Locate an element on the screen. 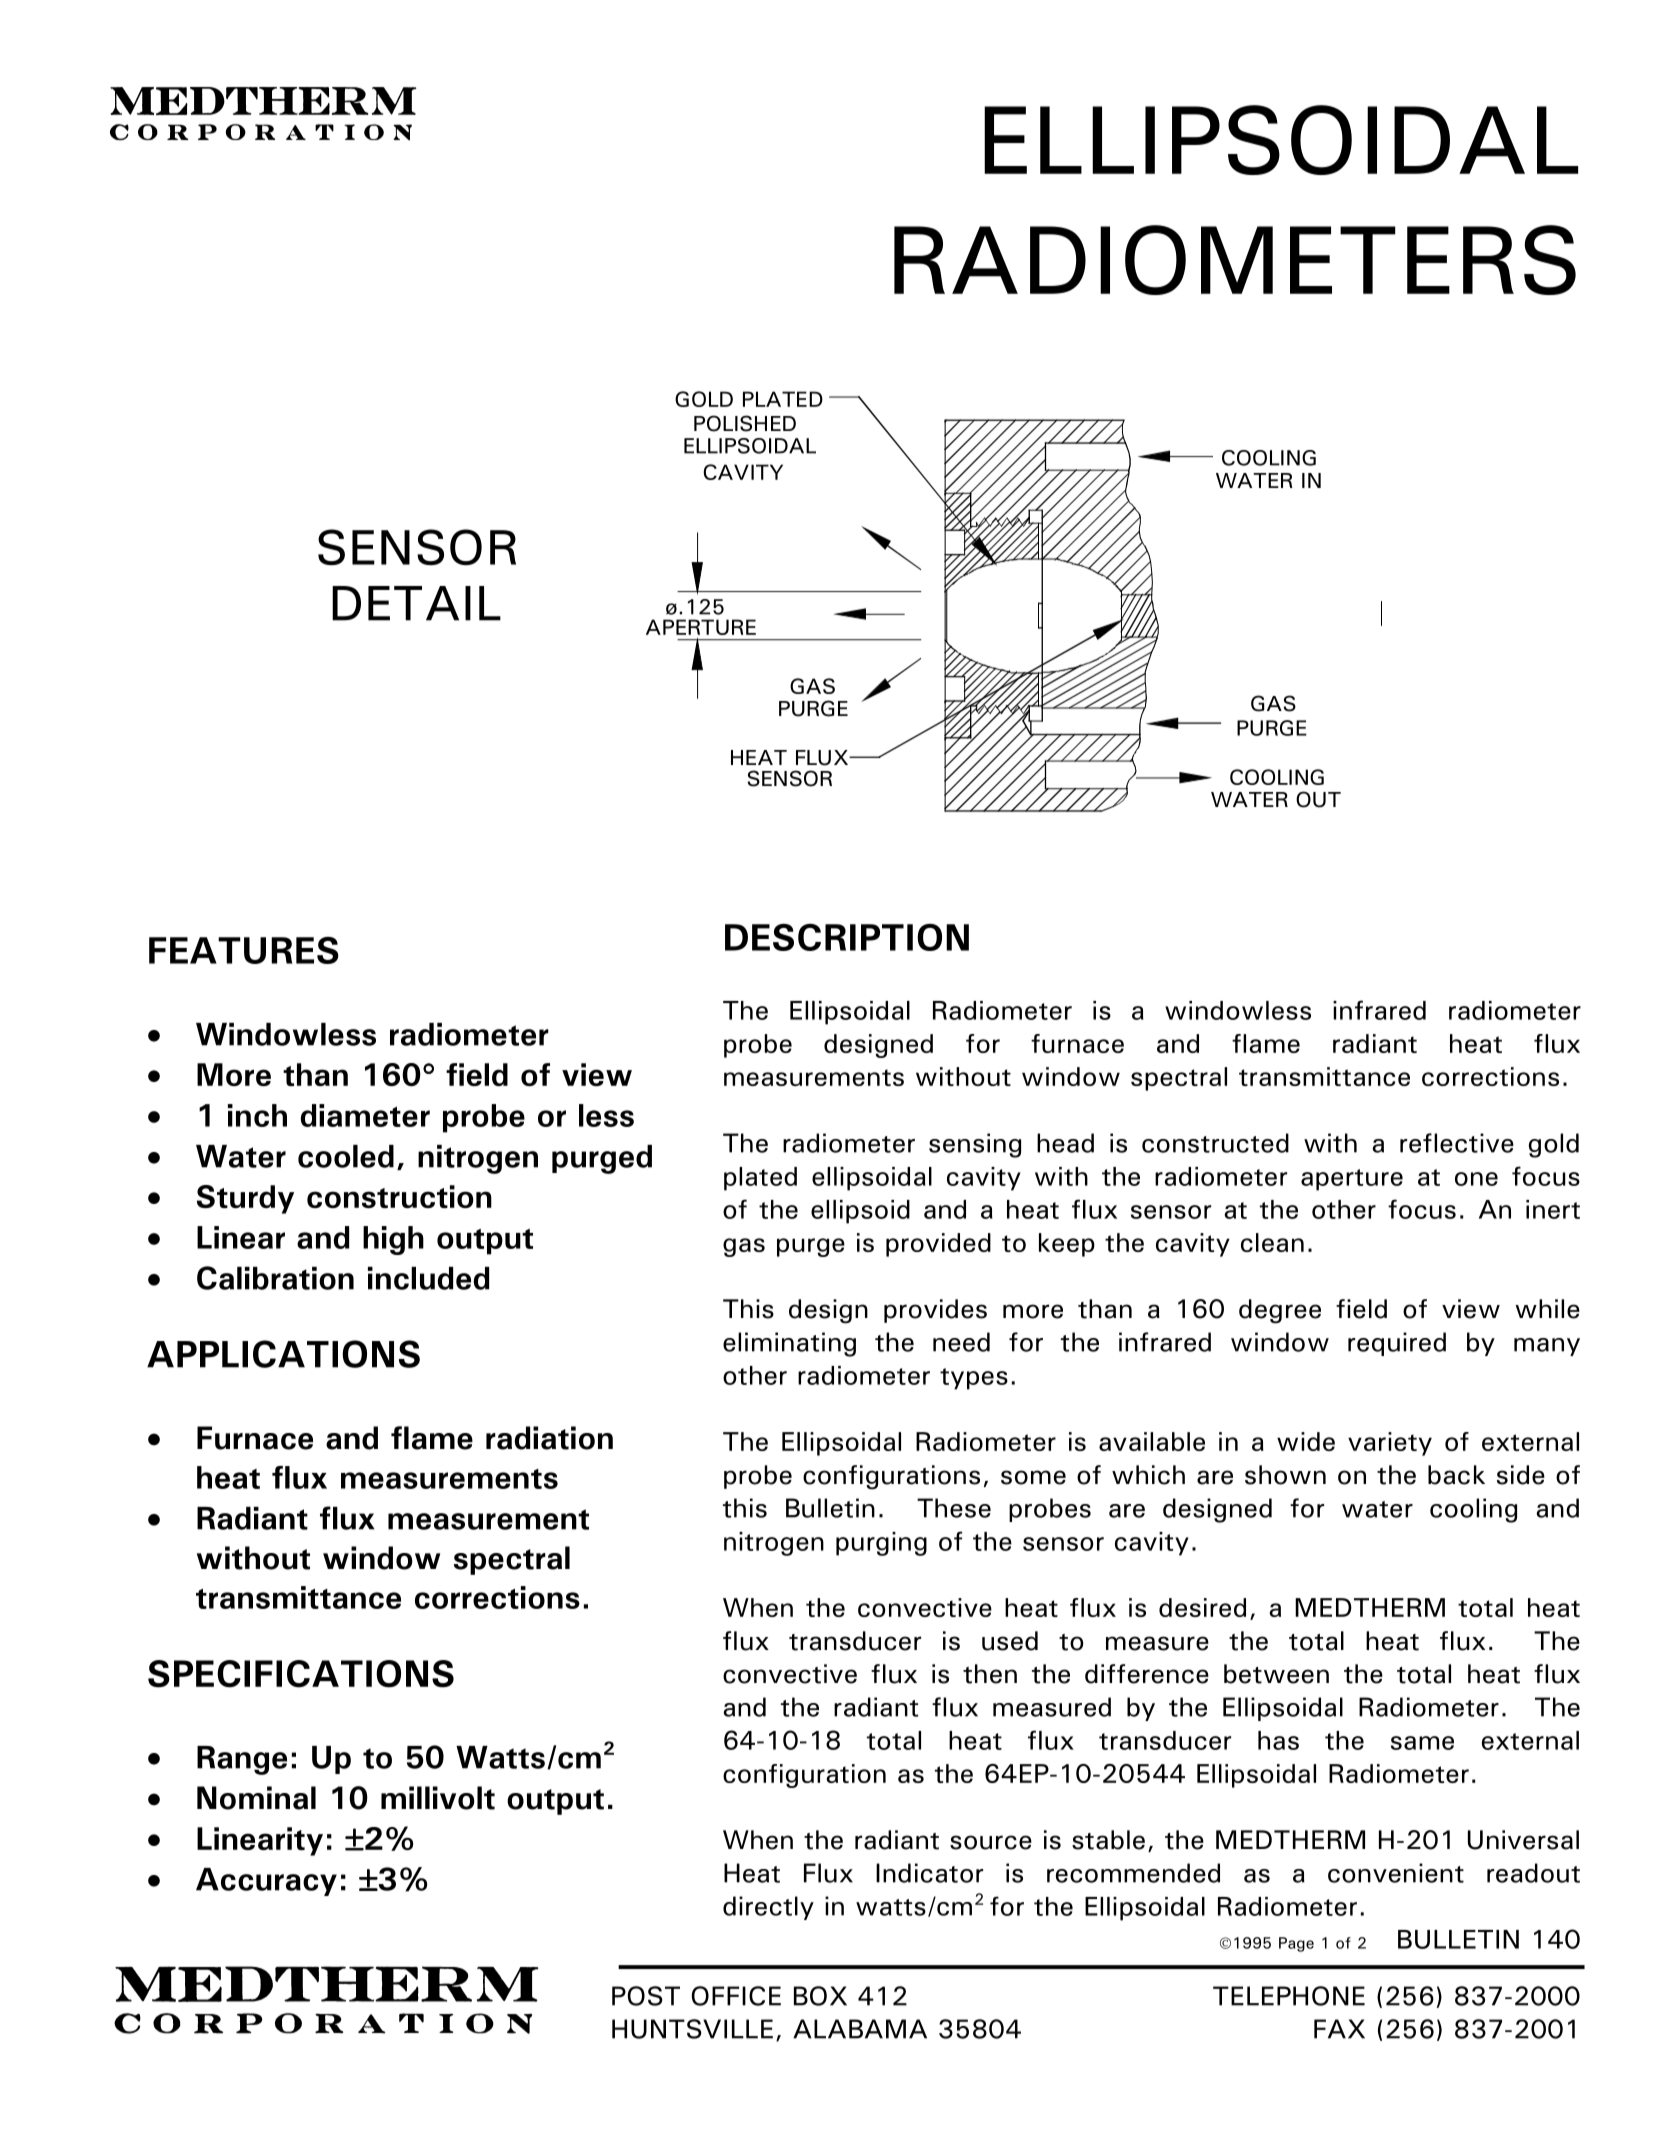 The image size is (1659, 2147). POLISHED is located at coordinates (745, 423).
